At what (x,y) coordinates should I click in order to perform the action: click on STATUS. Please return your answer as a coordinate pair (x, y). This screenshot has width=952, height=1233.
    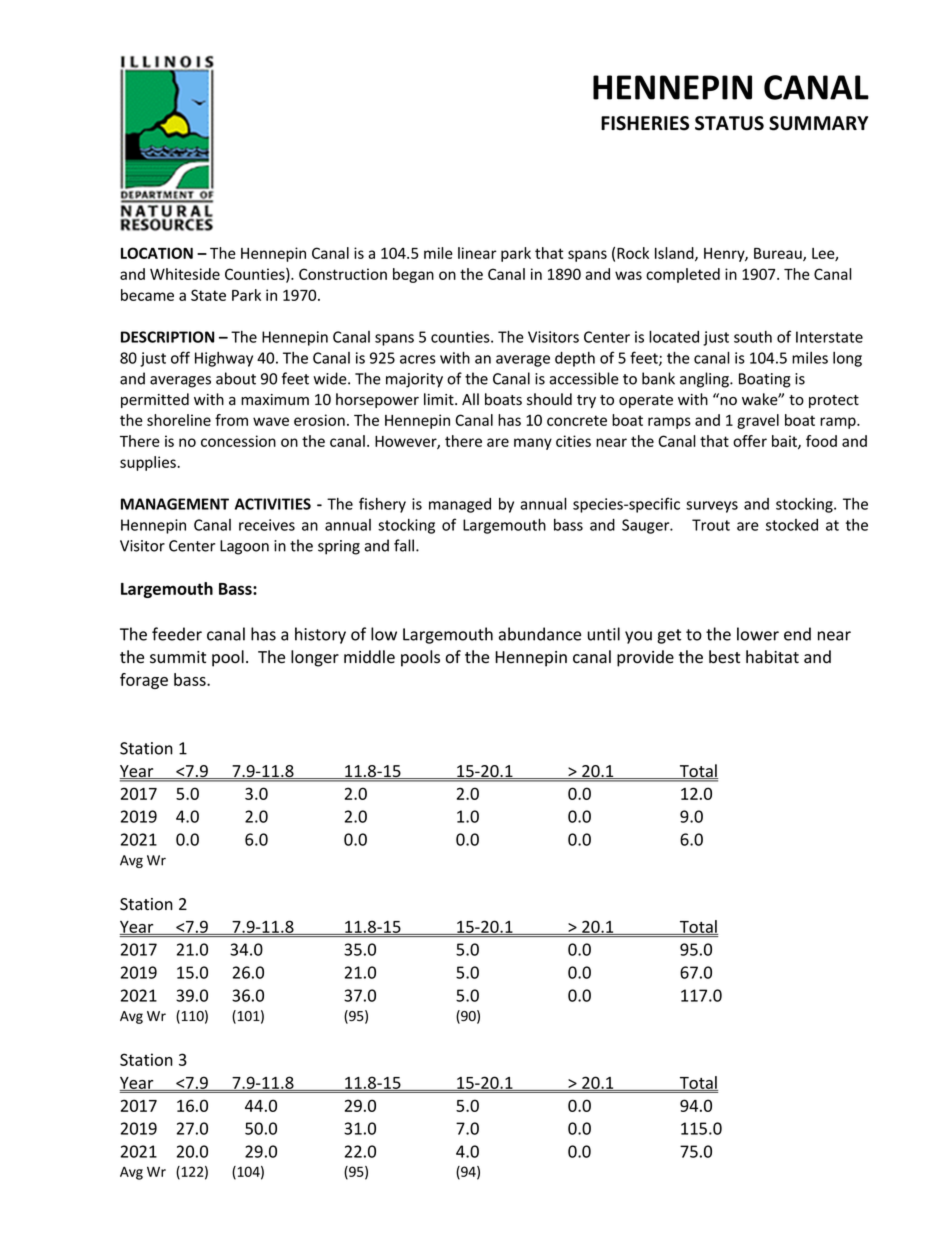
    Looking at the image, I should click on (729, 123).
